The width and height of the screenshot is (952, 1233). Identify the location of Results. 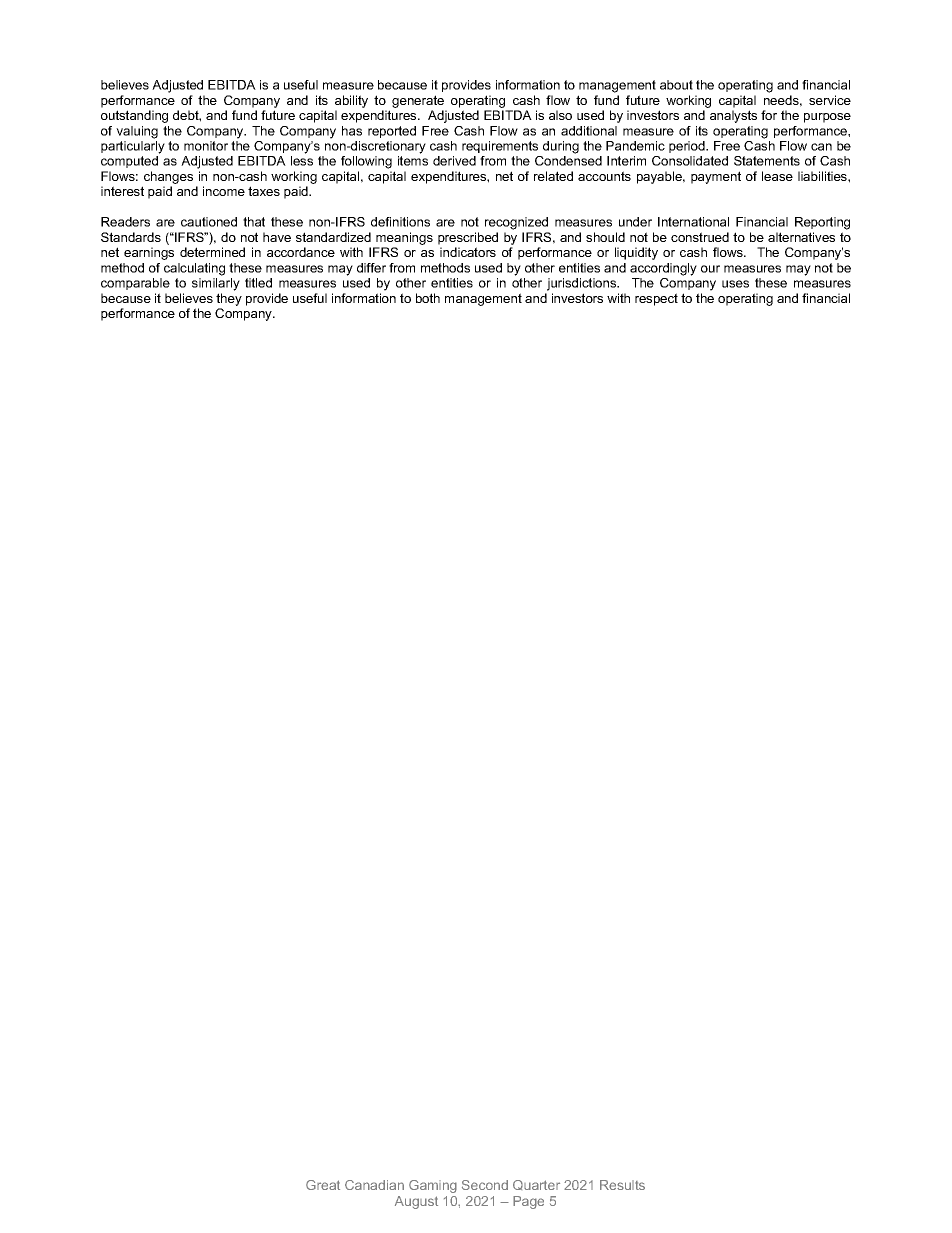
(622, 1185).
